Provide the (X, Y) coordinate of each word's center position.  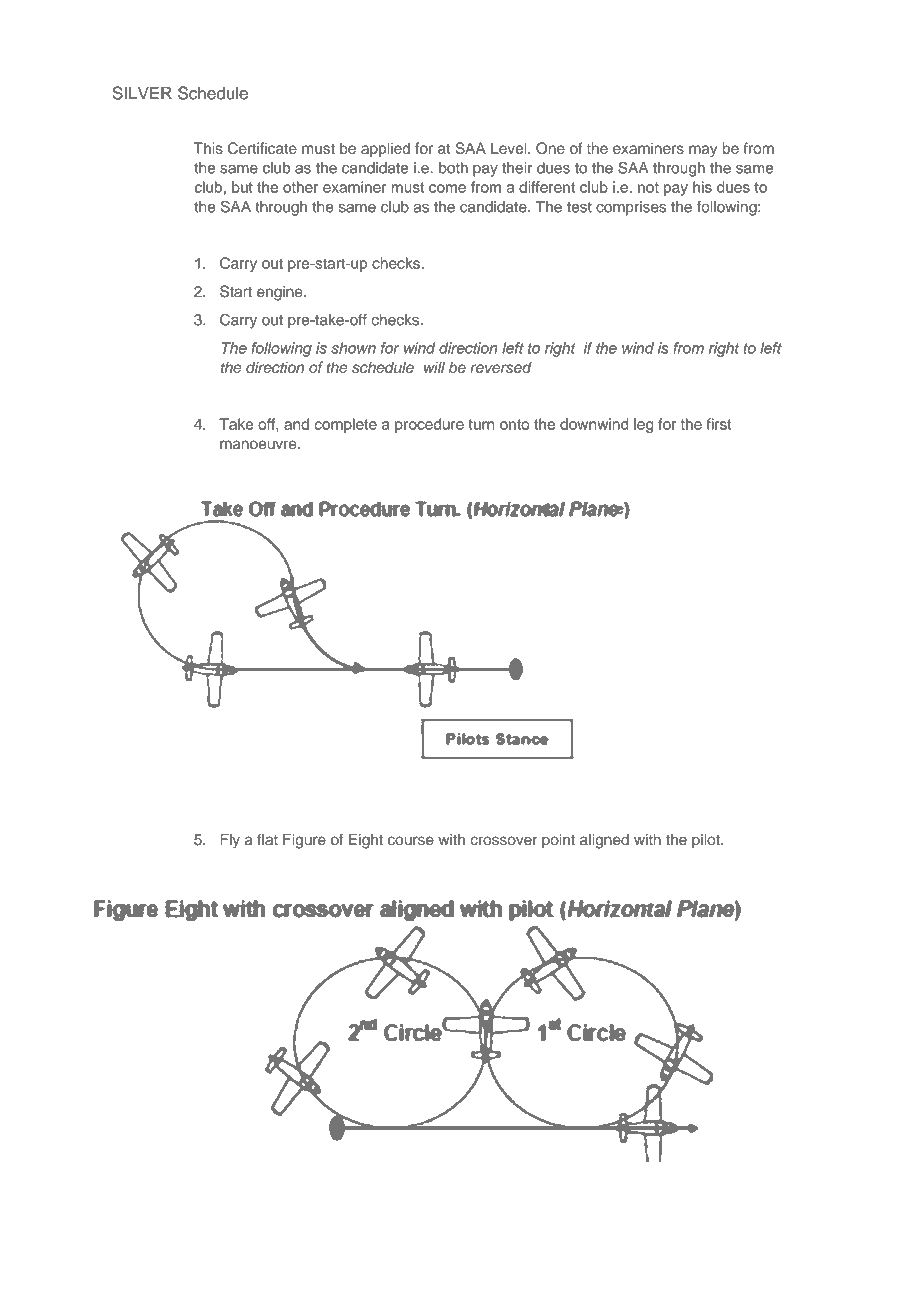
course (411, 841)
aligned (604, 841)
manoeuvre (259, 445)
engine (281, 293)
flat (267, 839)
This (208, 148)
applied (385, 149)
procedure (429, 425)
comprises (631, 208)
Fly (230, 841)
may (703, 151)
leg (643, 425)
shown (353, 348)
